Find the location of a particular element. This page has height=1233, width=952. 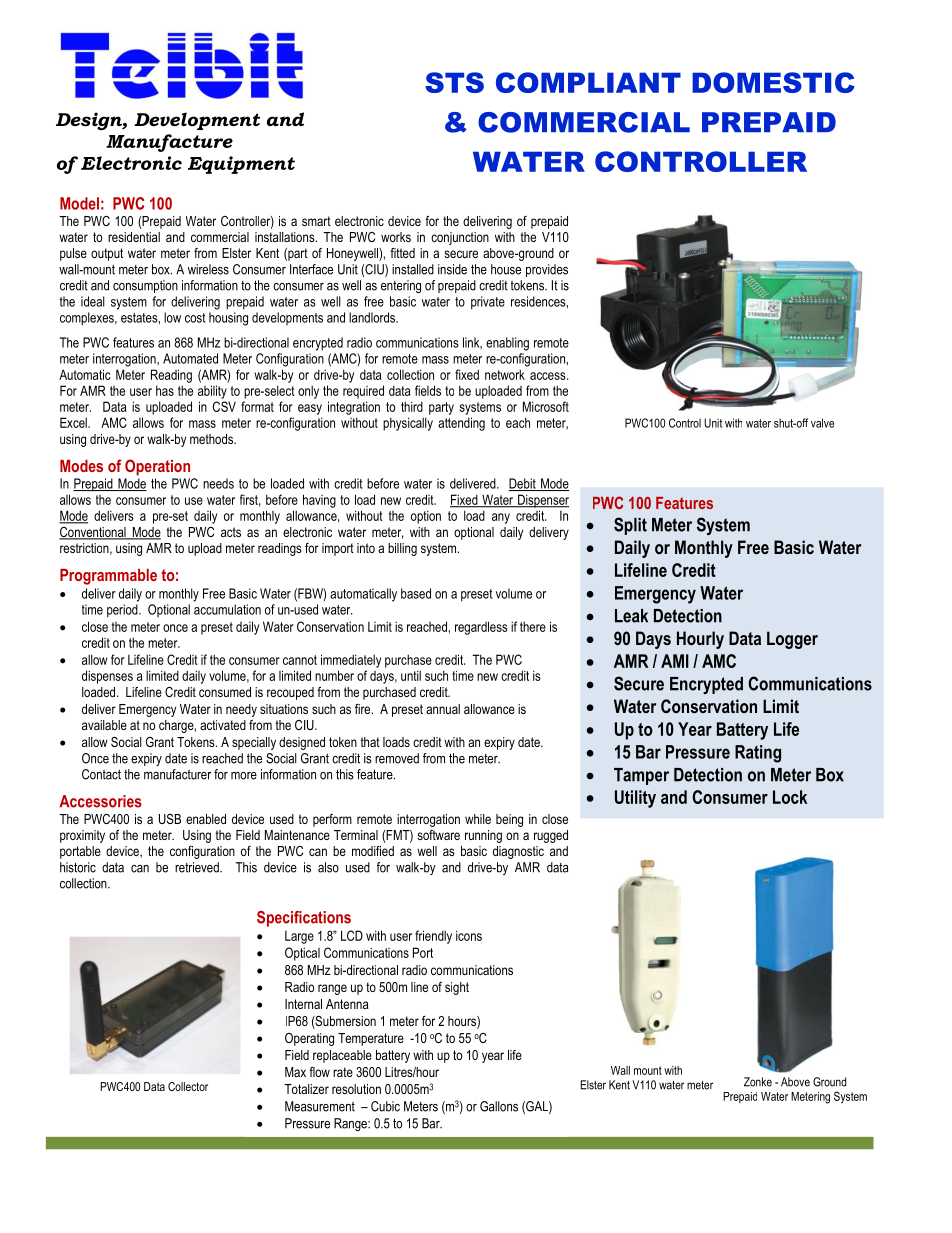

Collector is located at coordinates (188, 1086).
